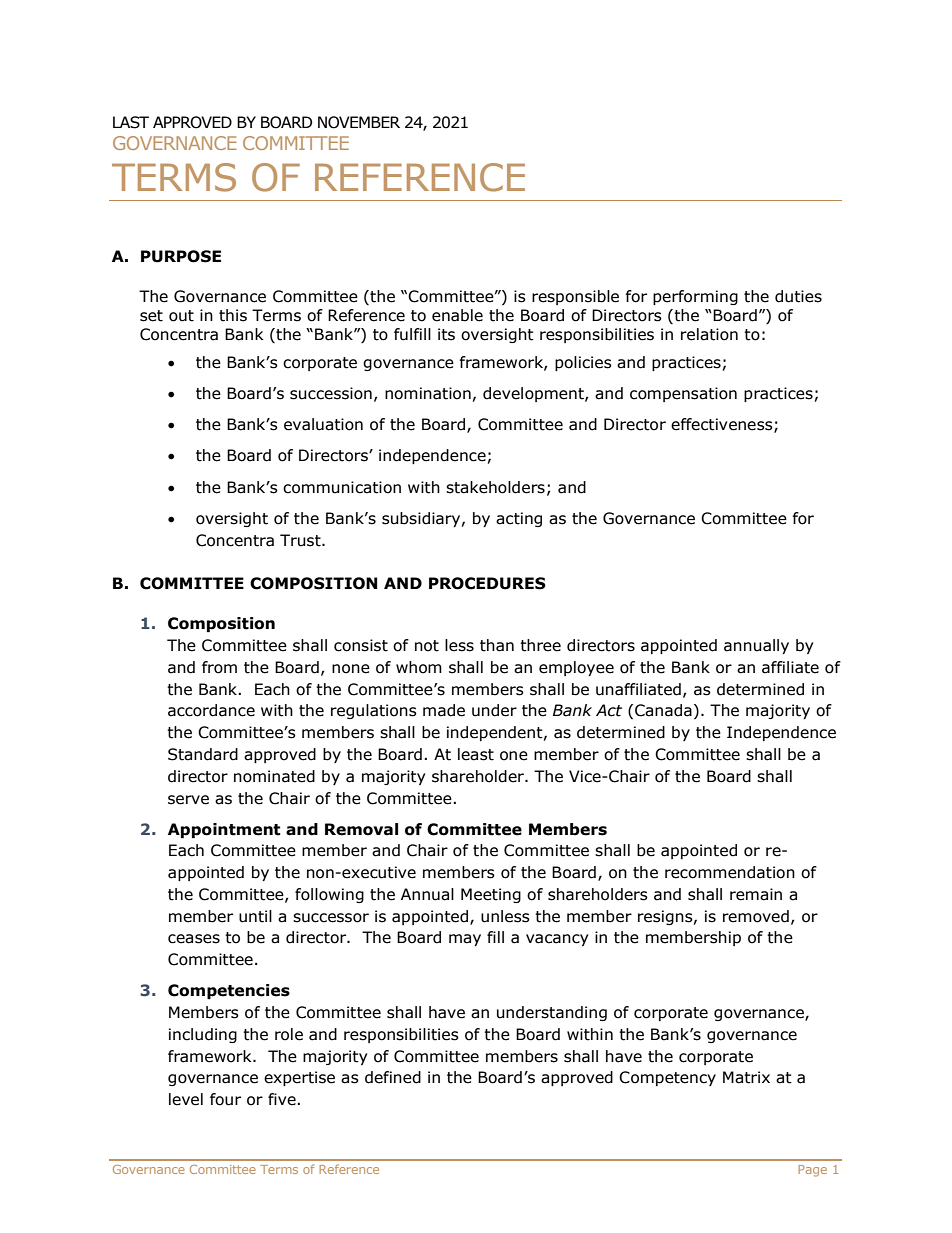 This screenshot has height=1233, width=952. What do you see at coordinates (476, 754) in the screenshot?
I see `least` at bounding box center [476, 754].
